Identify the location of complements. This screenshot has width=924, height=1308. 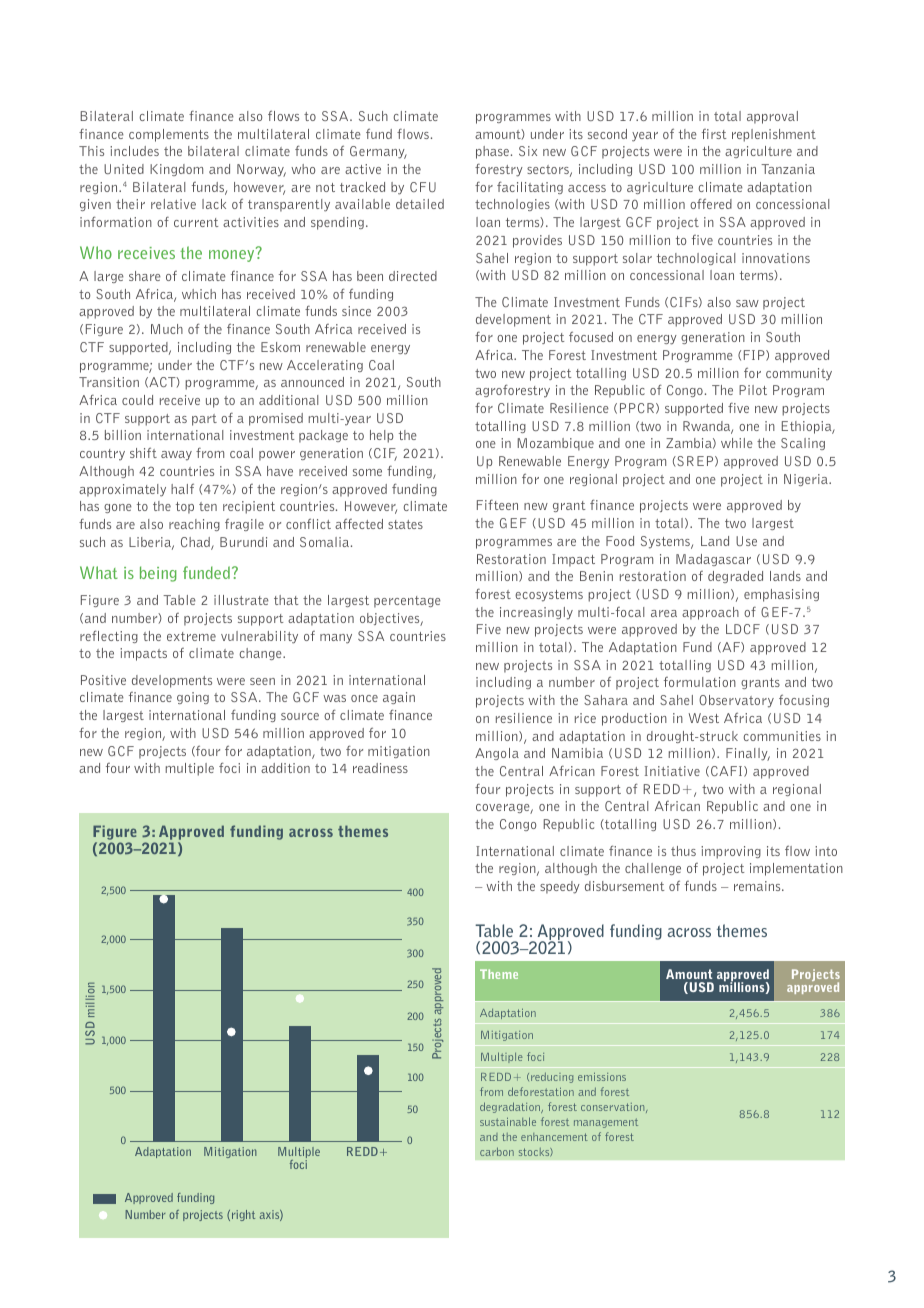
(169, 135).
